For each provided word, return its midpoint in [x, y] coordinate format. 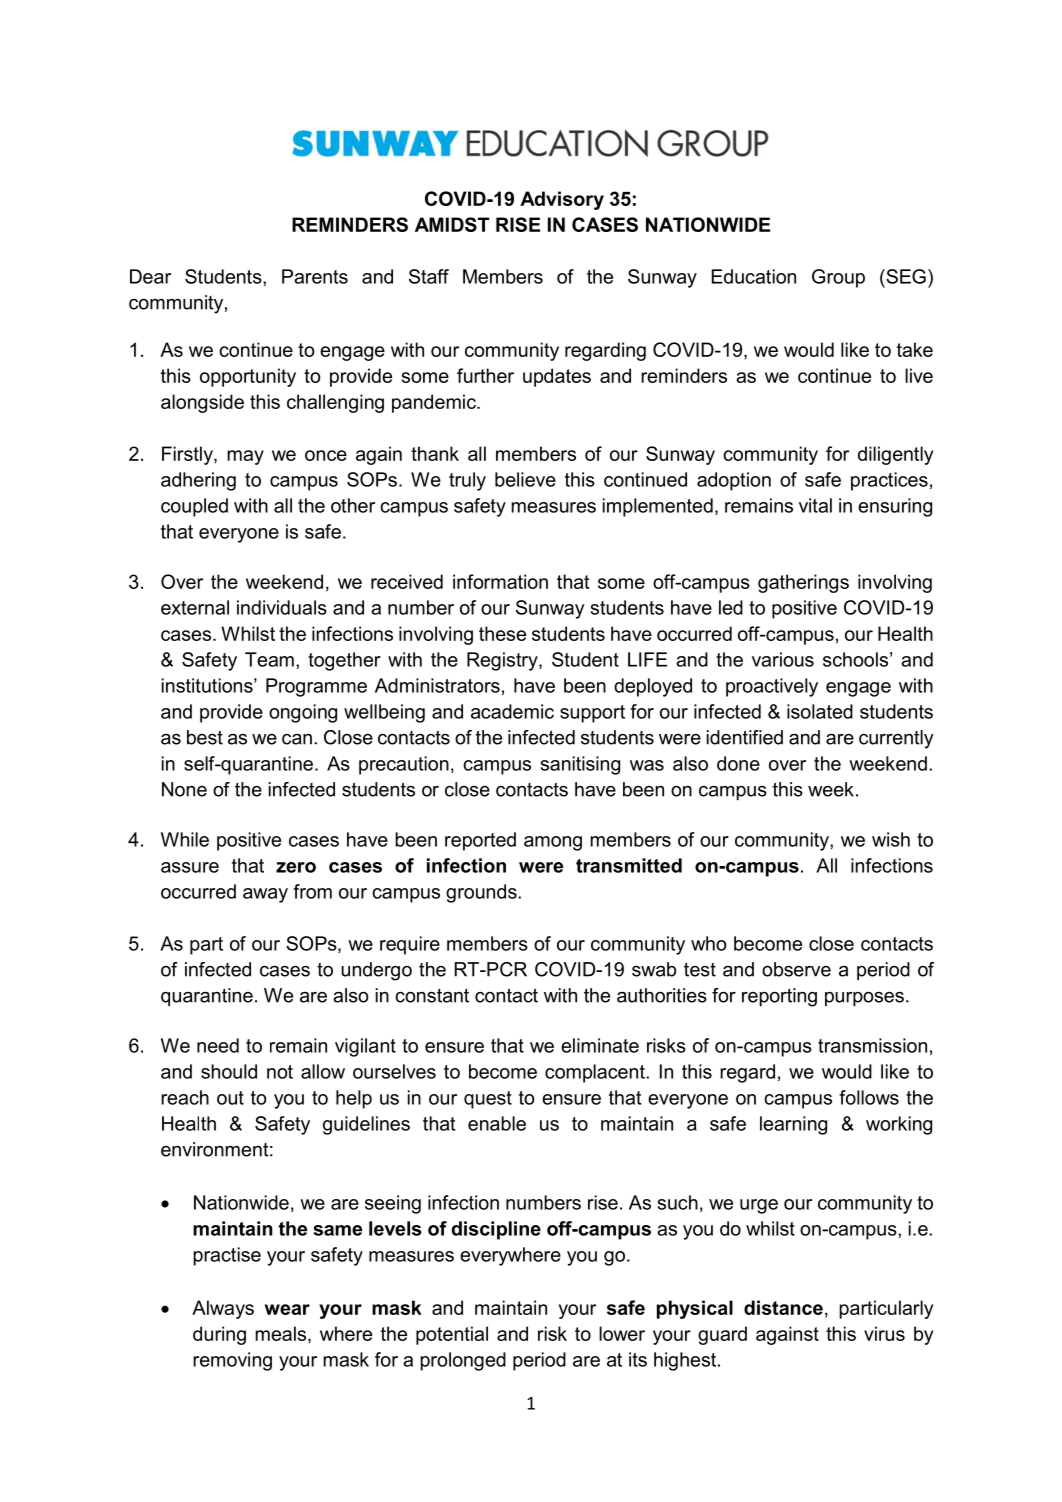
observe [796, 969]
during [219, 1335]
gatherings [803, 583]
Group [838, 278]
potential [452, 1335]
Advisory [562, 200]
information [500, 581]
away [265, 895]
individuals [282, 607]
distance [783, 1307]
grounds [482, 893]
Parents [315, 276]
